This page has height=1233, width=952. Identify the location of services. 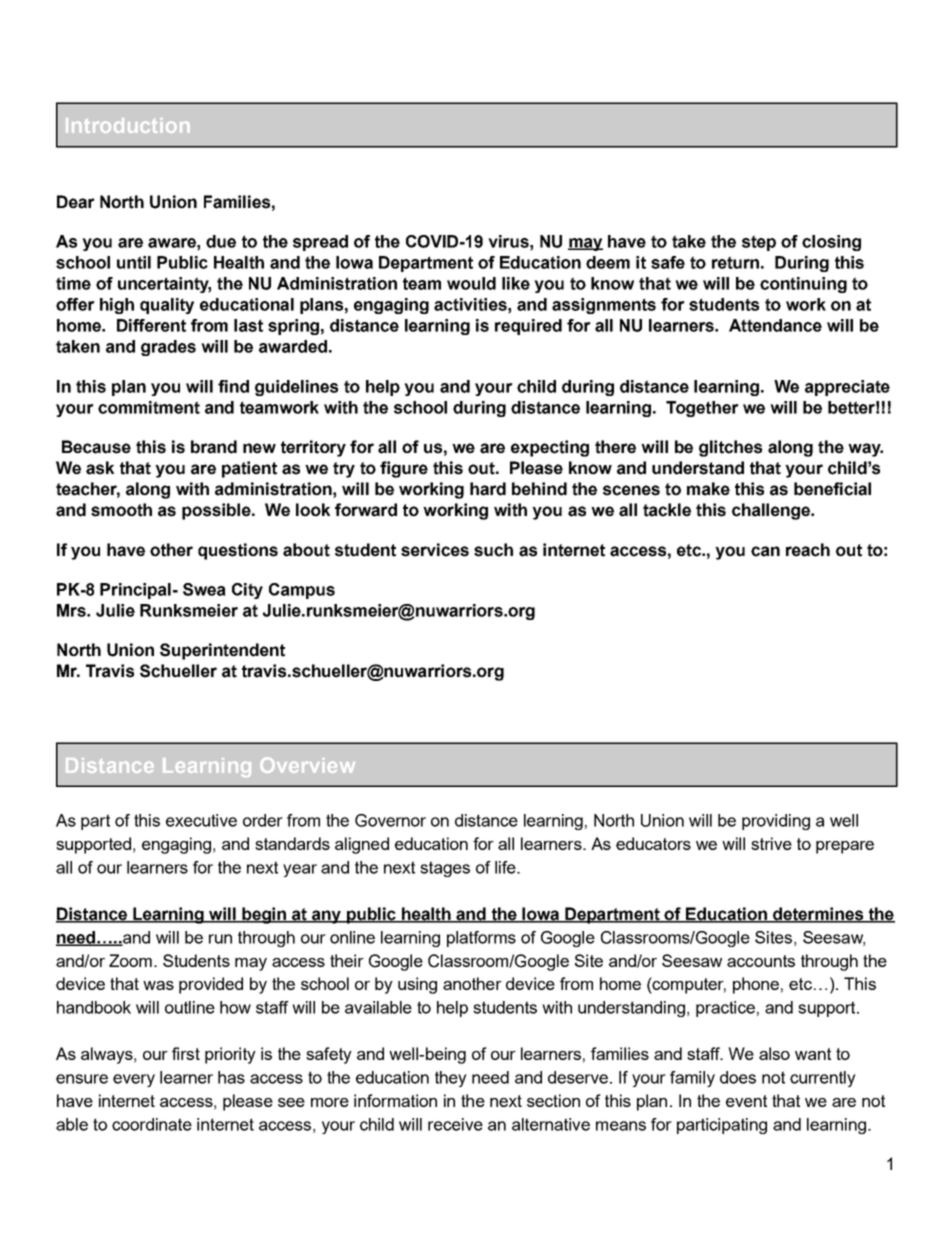
(435, 550).
